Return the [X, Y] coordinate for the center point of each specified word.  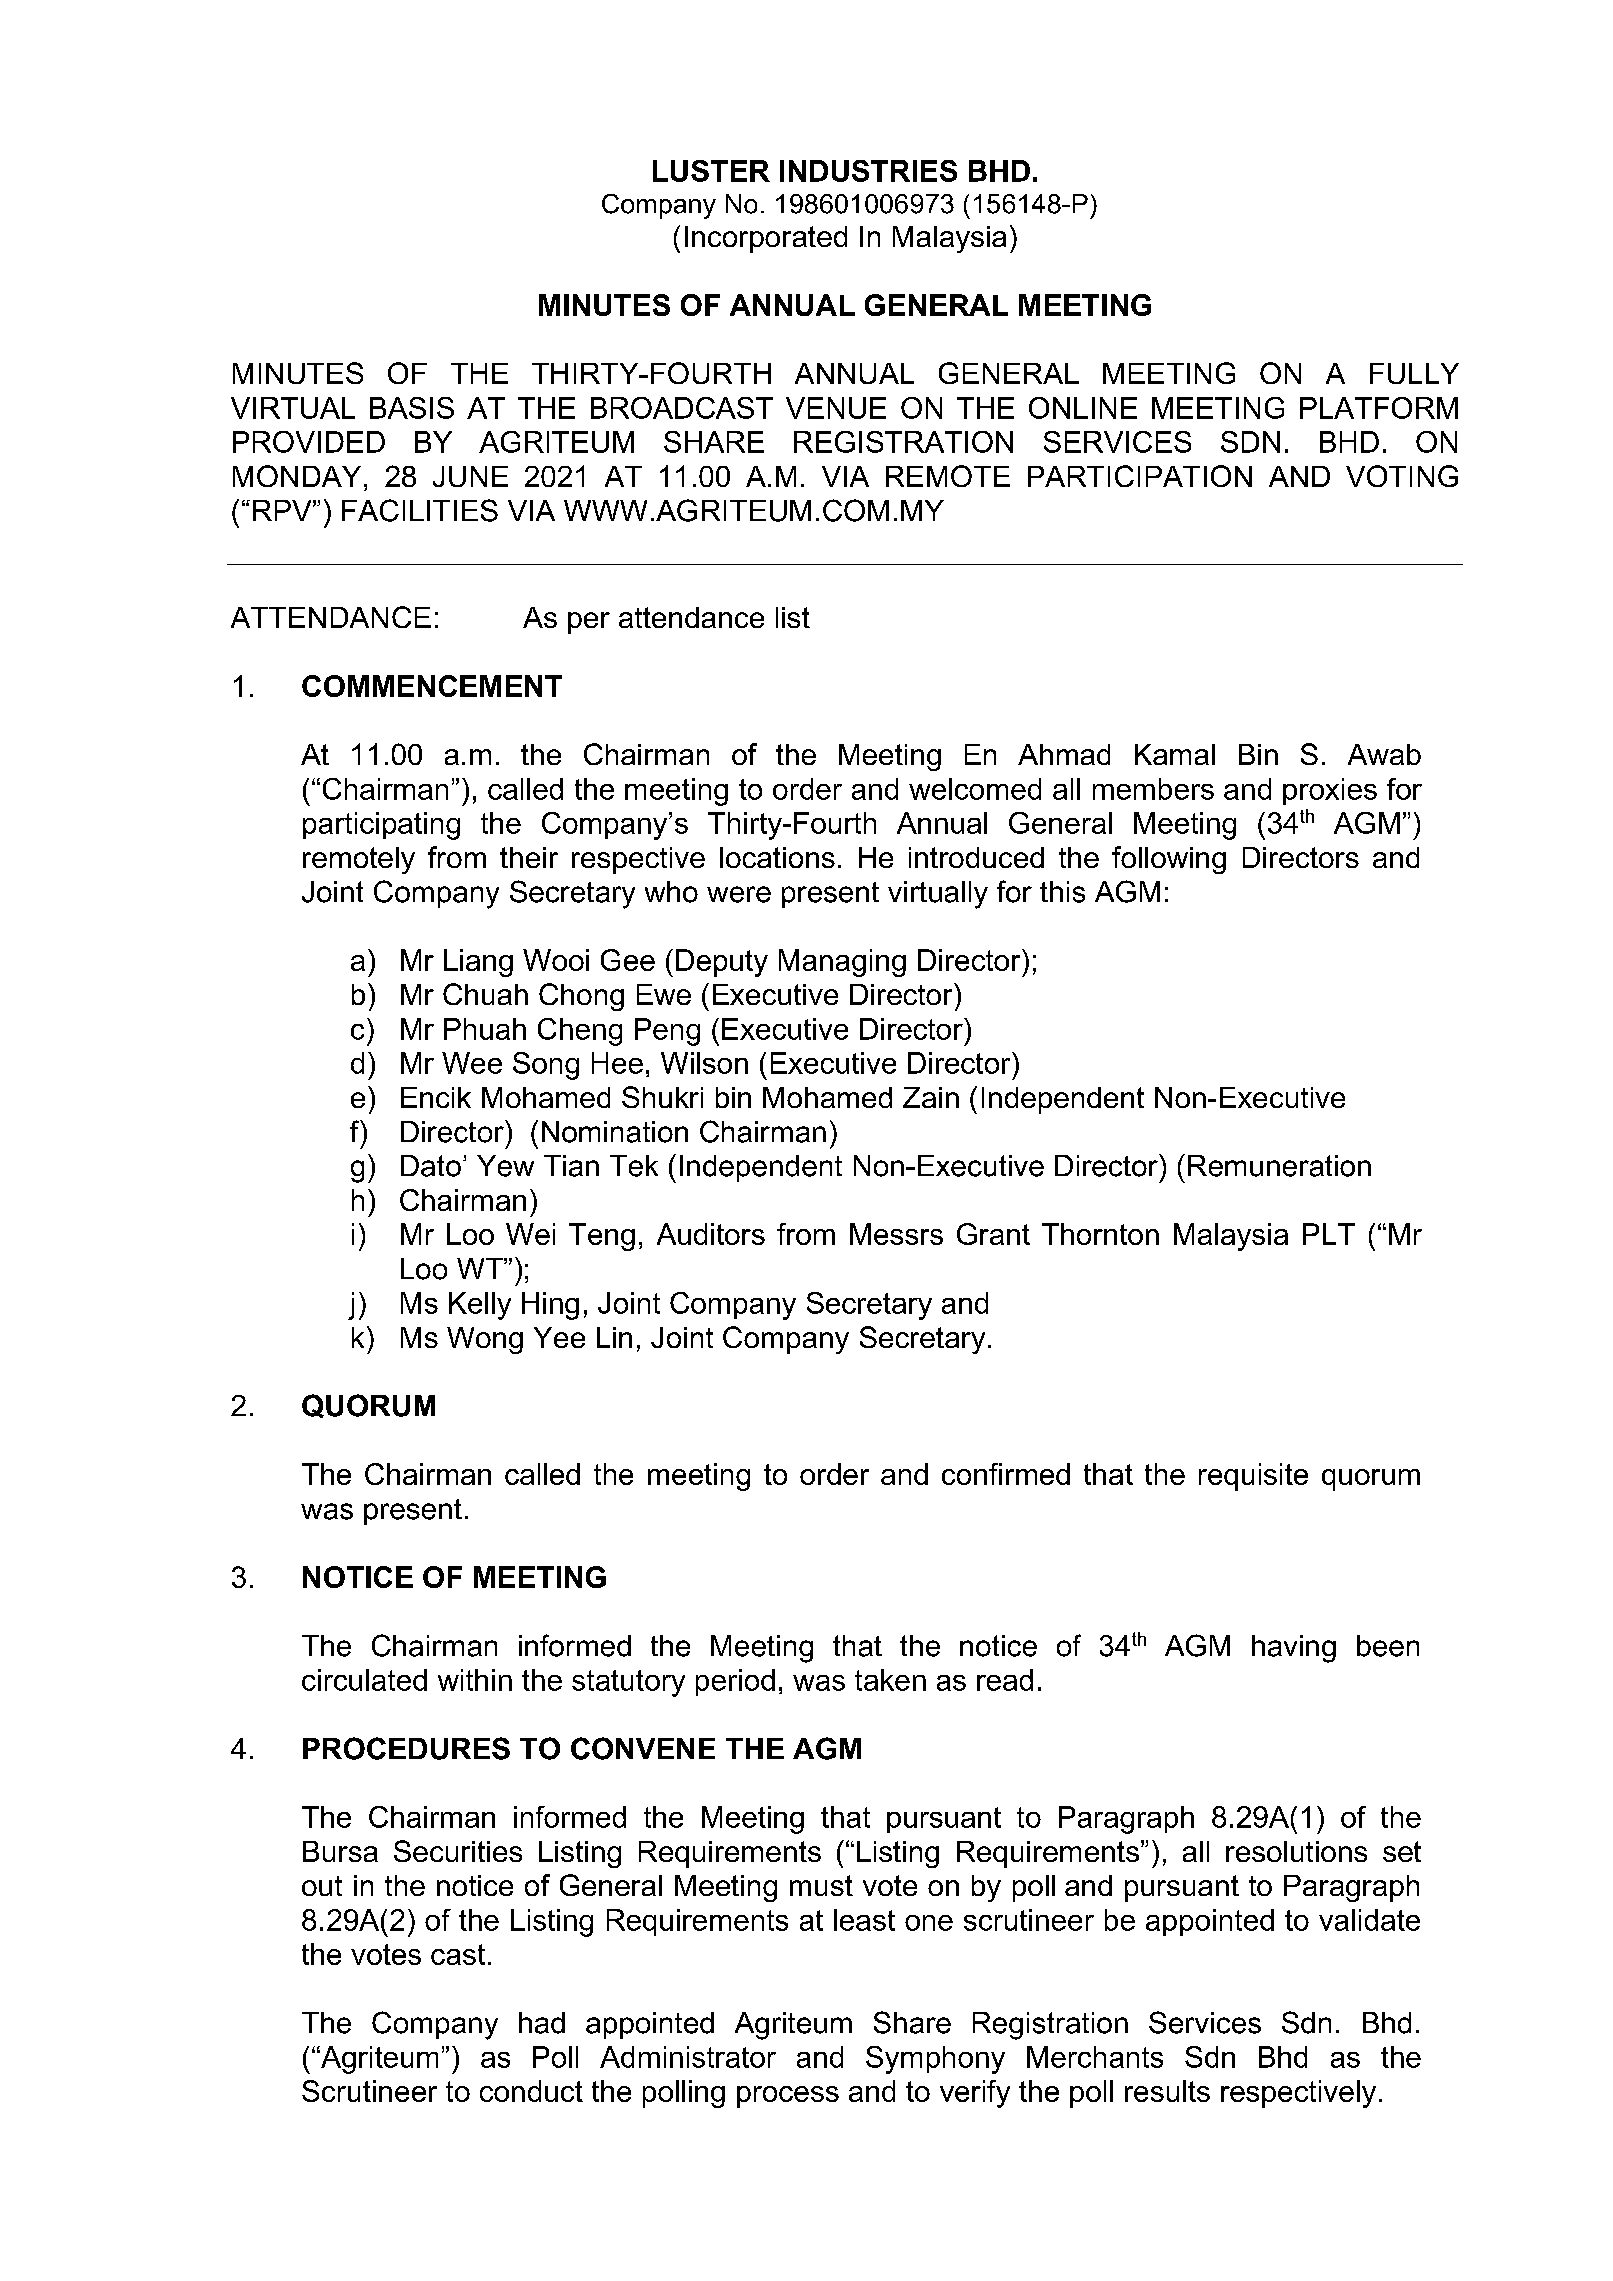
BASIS [412, 408]
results [1167, 2091]
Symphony [935, 2060]
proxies [1330, 791]
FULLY [1414, 373]
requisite [1253, 1477]
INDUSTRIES [868, 171]
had [542, 2023]
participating [381, 826]
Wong [485, 1340]
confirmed [1006, 1474]
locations [777, 857]
